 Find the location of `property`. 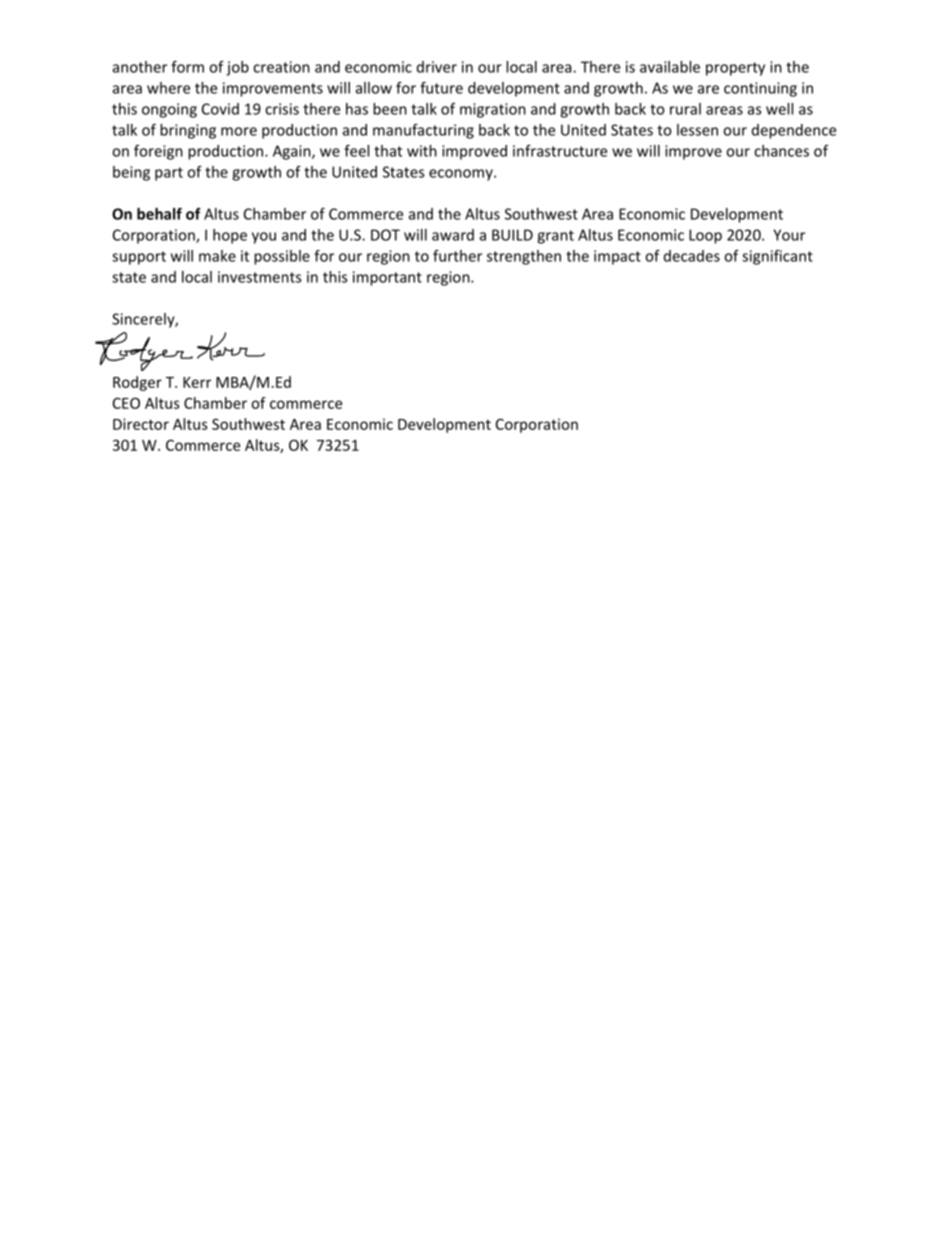

property is located at coordinates (735, 69).
